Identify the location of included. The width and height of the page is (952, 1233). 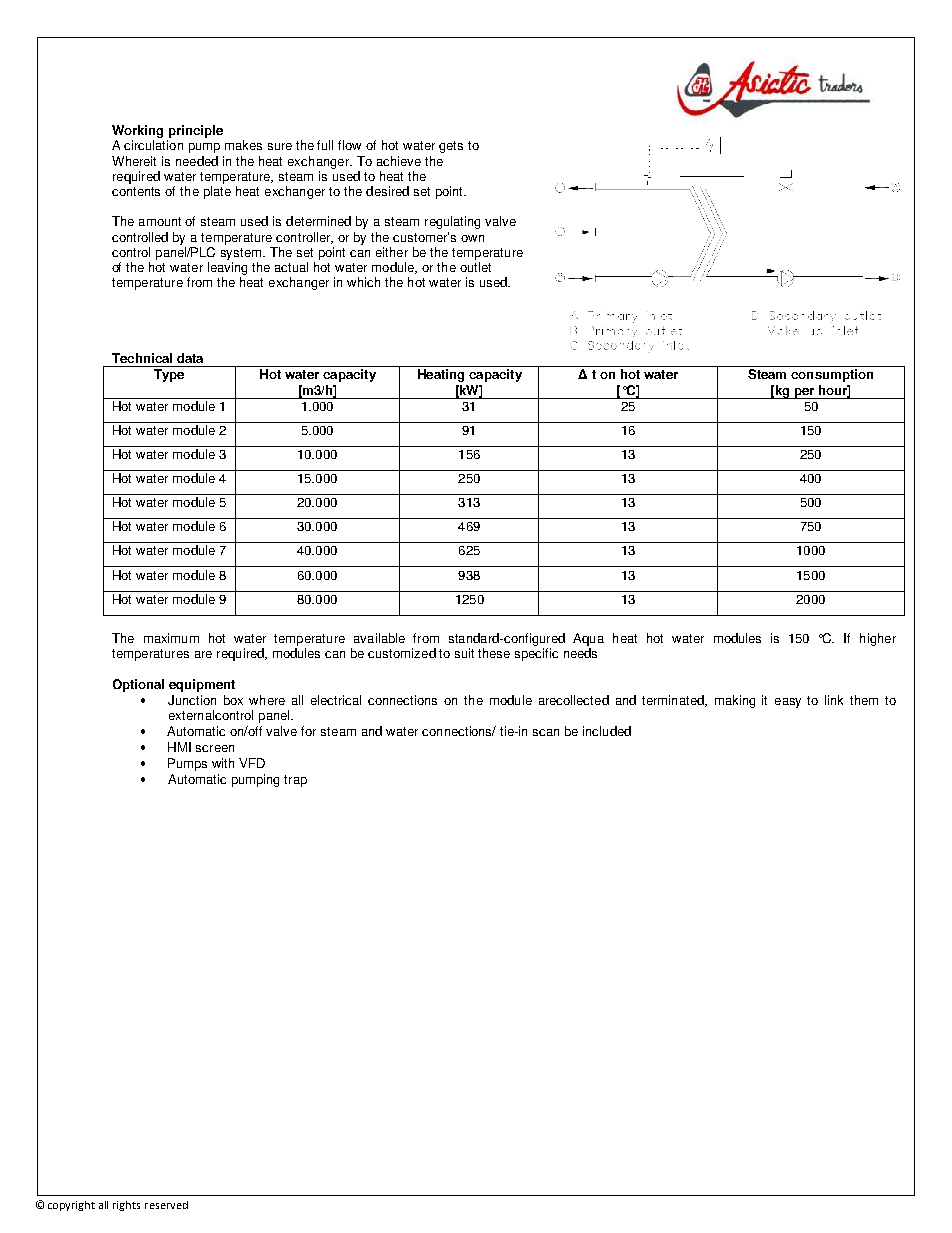
(607, 731).
